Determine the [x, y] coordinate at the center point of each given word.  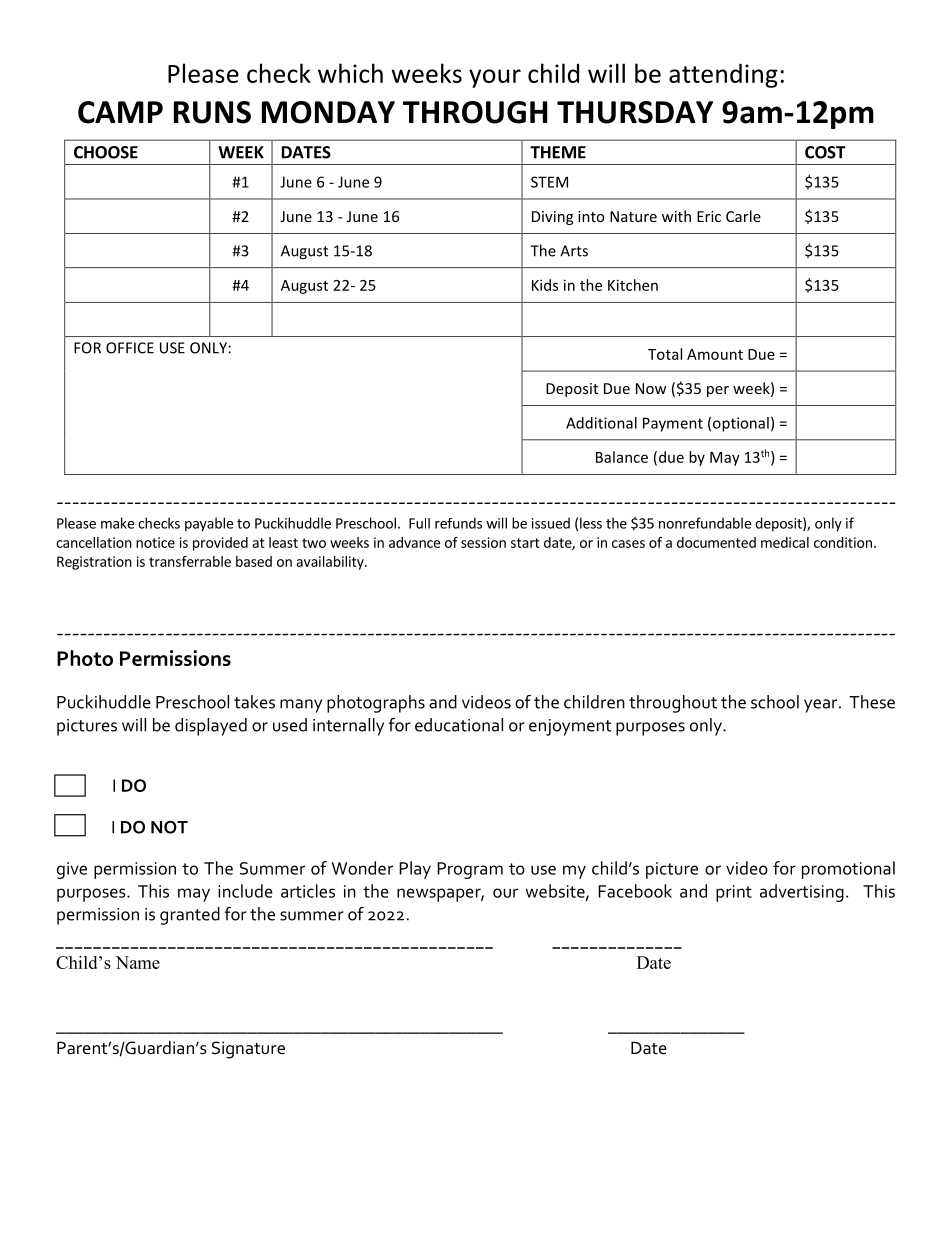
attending [723, 75]
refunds [458, 523]
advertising [802, 893]
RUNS [212, 112]
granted [190, 916]
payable [209, 524]
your [495, 78]
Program [470, 870]
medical [785, 542]
